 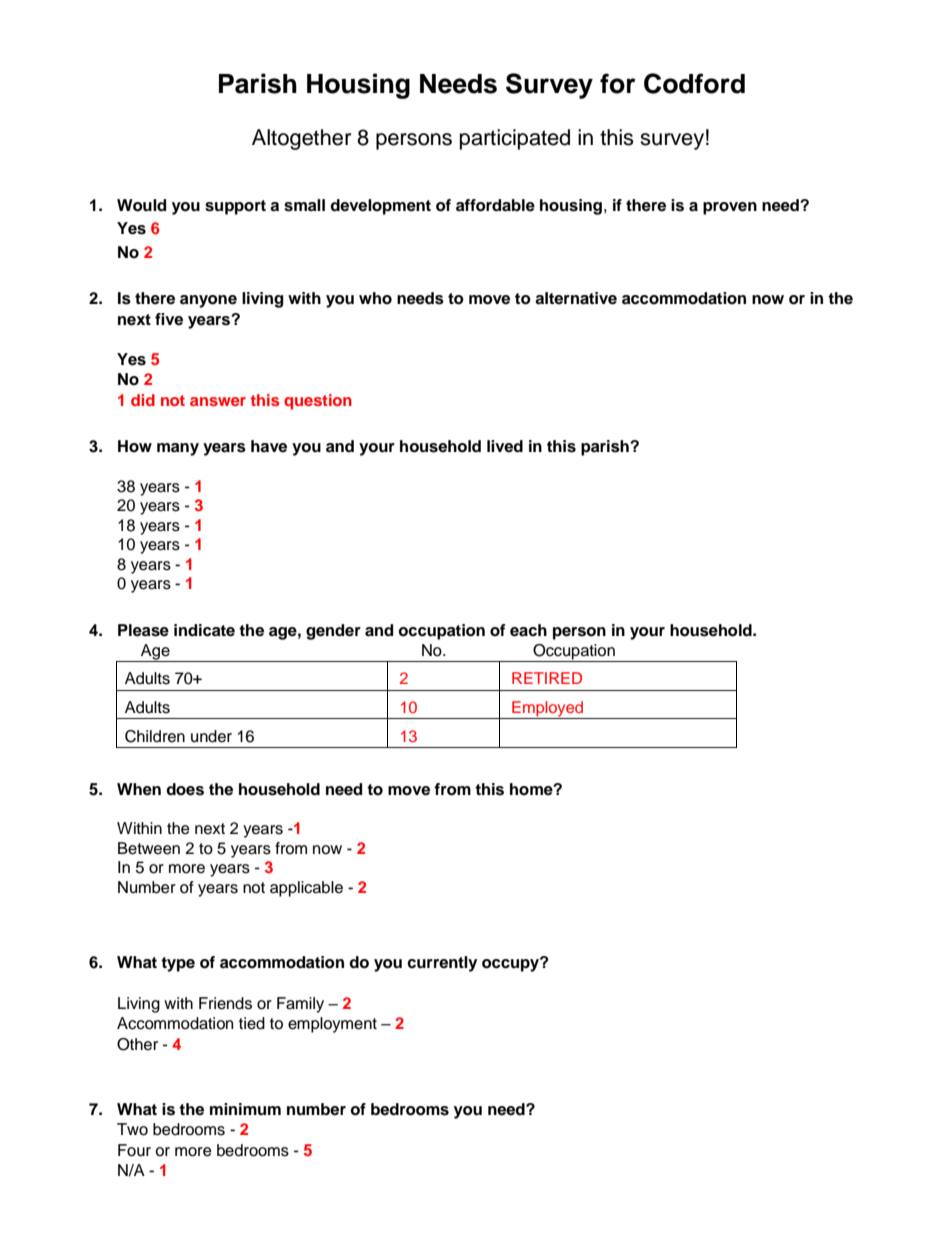 I want to click on minimum, so click(x=245, y=1109).
